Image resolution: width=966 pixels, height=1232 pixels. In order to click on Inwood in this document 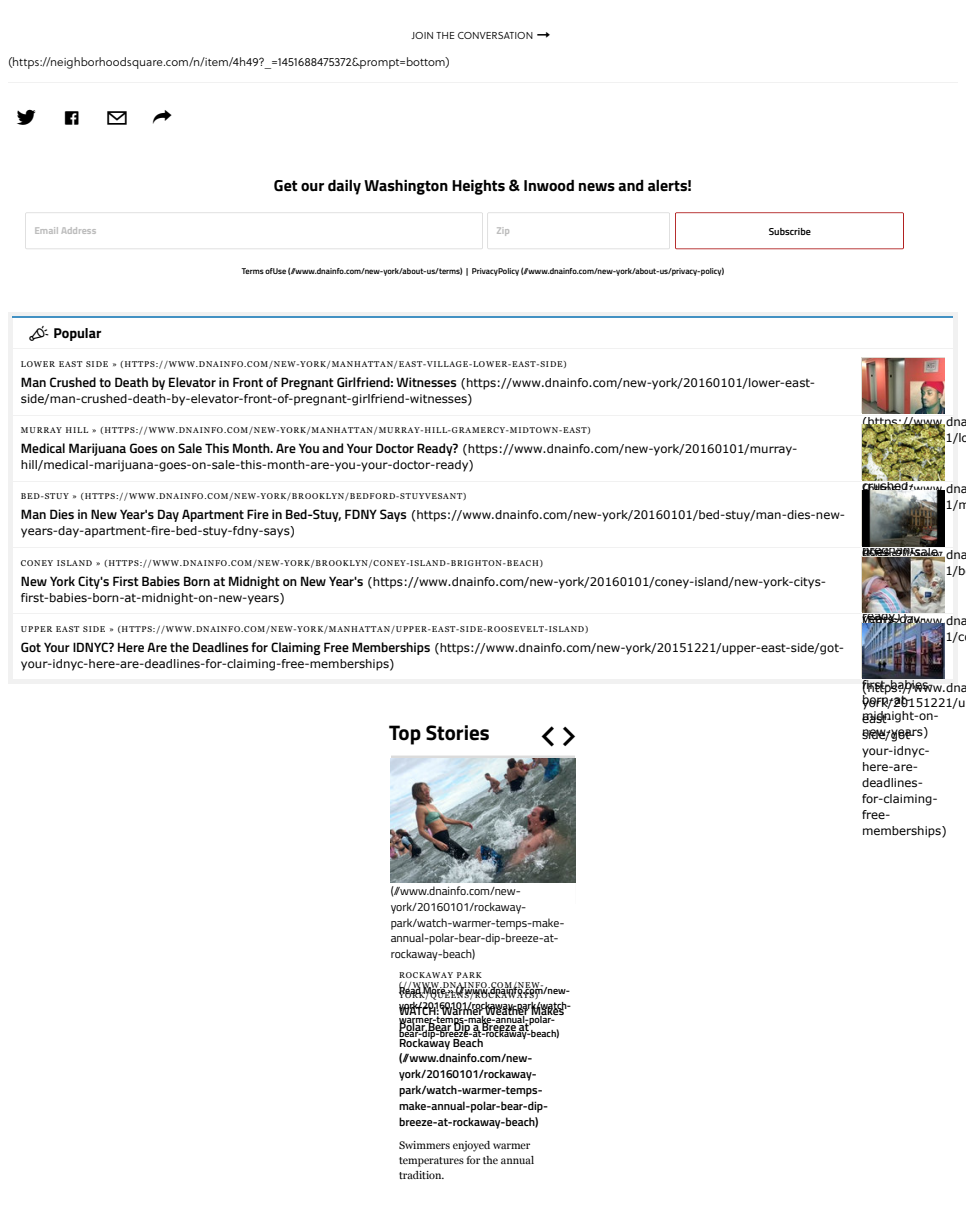, I will do `click(549, 185)`.
